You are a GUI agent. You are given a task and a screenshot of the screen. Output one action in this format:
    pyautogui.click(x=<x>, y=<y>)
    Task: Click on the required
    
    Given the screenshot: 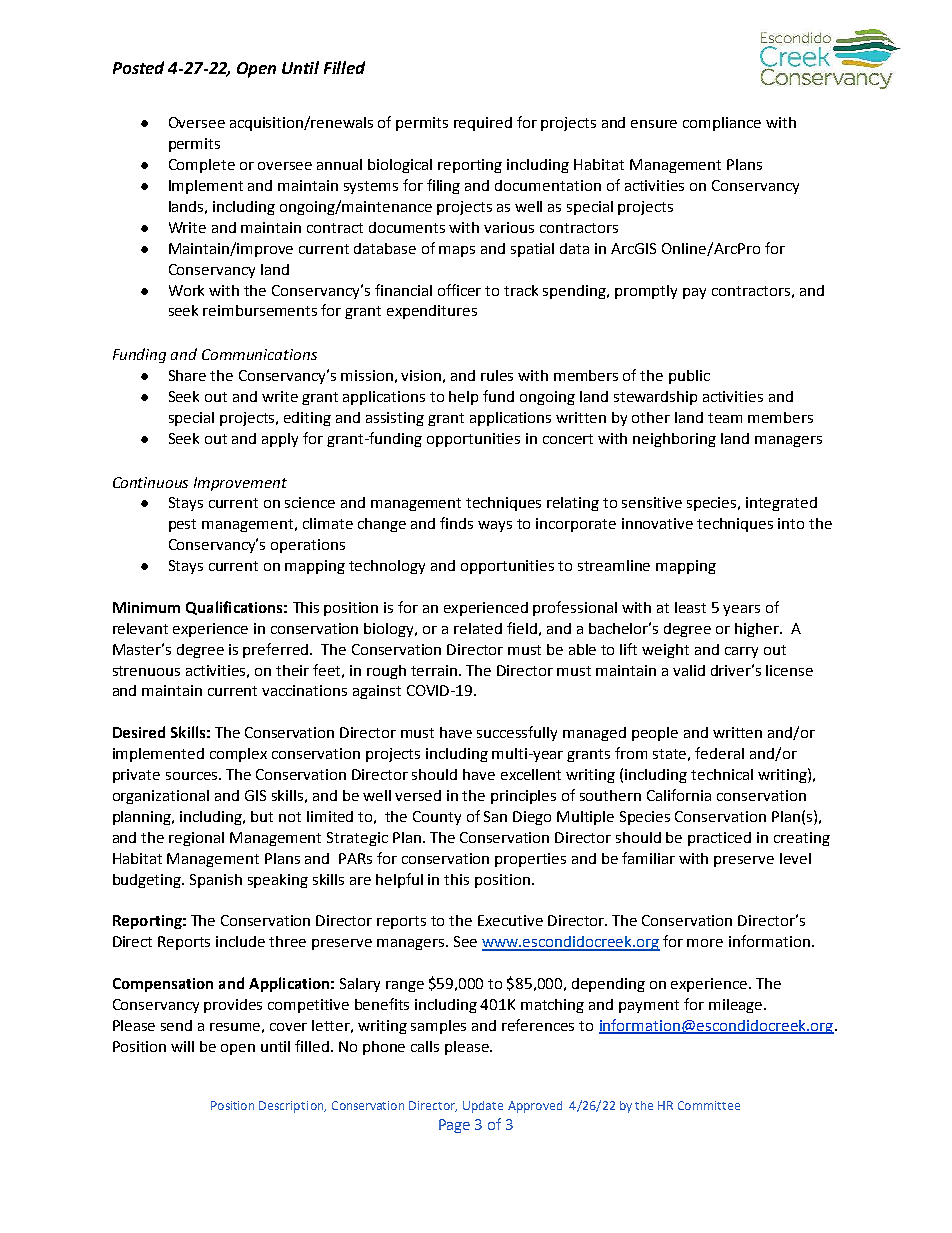 What is the action you would take?
    pyautogui.click(x=483, y=124)
